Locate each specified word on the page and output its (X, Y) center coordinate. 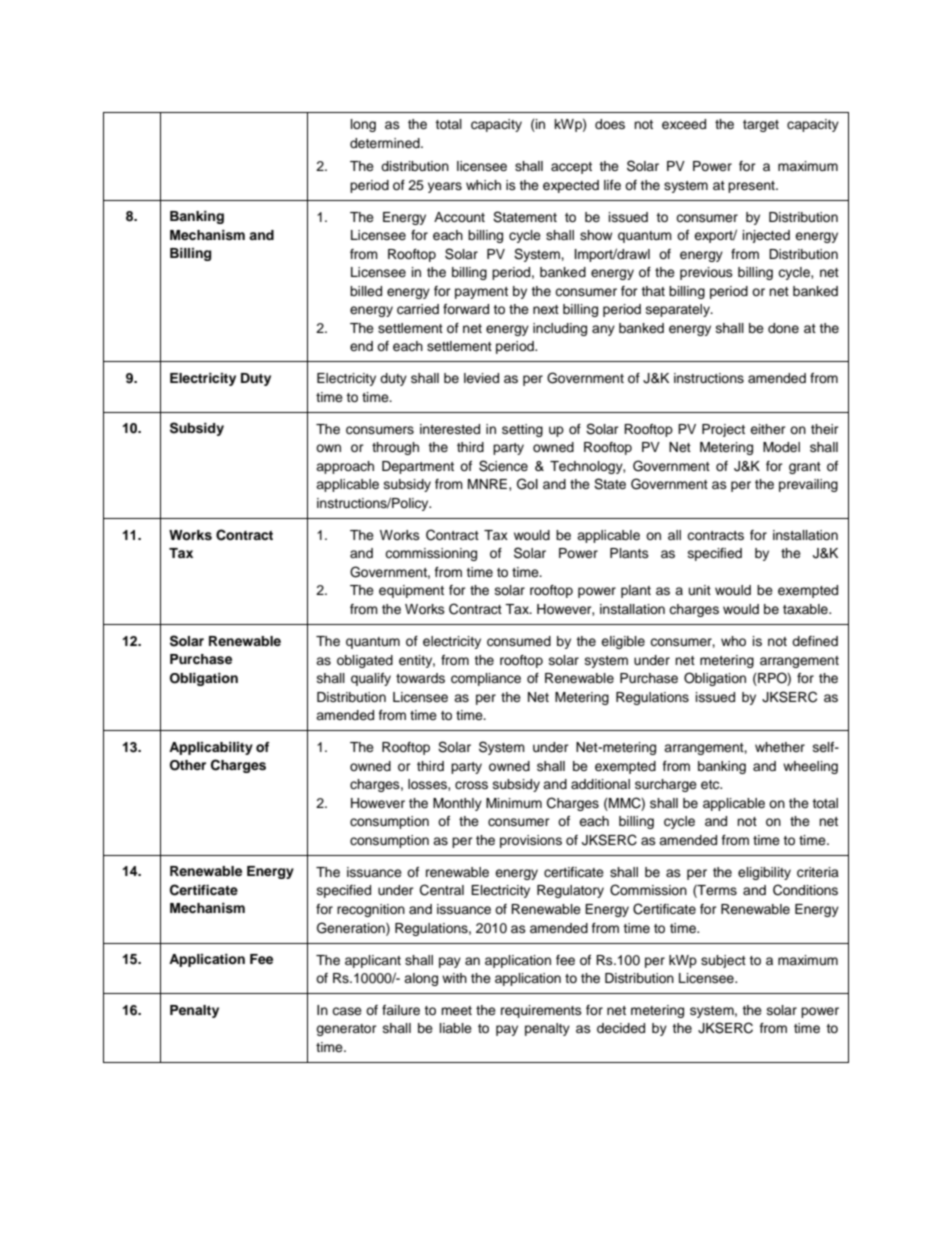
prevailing (808, 485)
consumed (519, 641)
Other (188, 765)
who (733, 641)
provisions (531, 841)
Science (503, 466)
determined (386, 143)
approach (345, 467)
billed (366, 291)
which (483, 185)
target (761, 126)
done (783, 328)
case (347, 1011)
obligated (365, 661)
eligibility (764, 873)
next (546, 309)
